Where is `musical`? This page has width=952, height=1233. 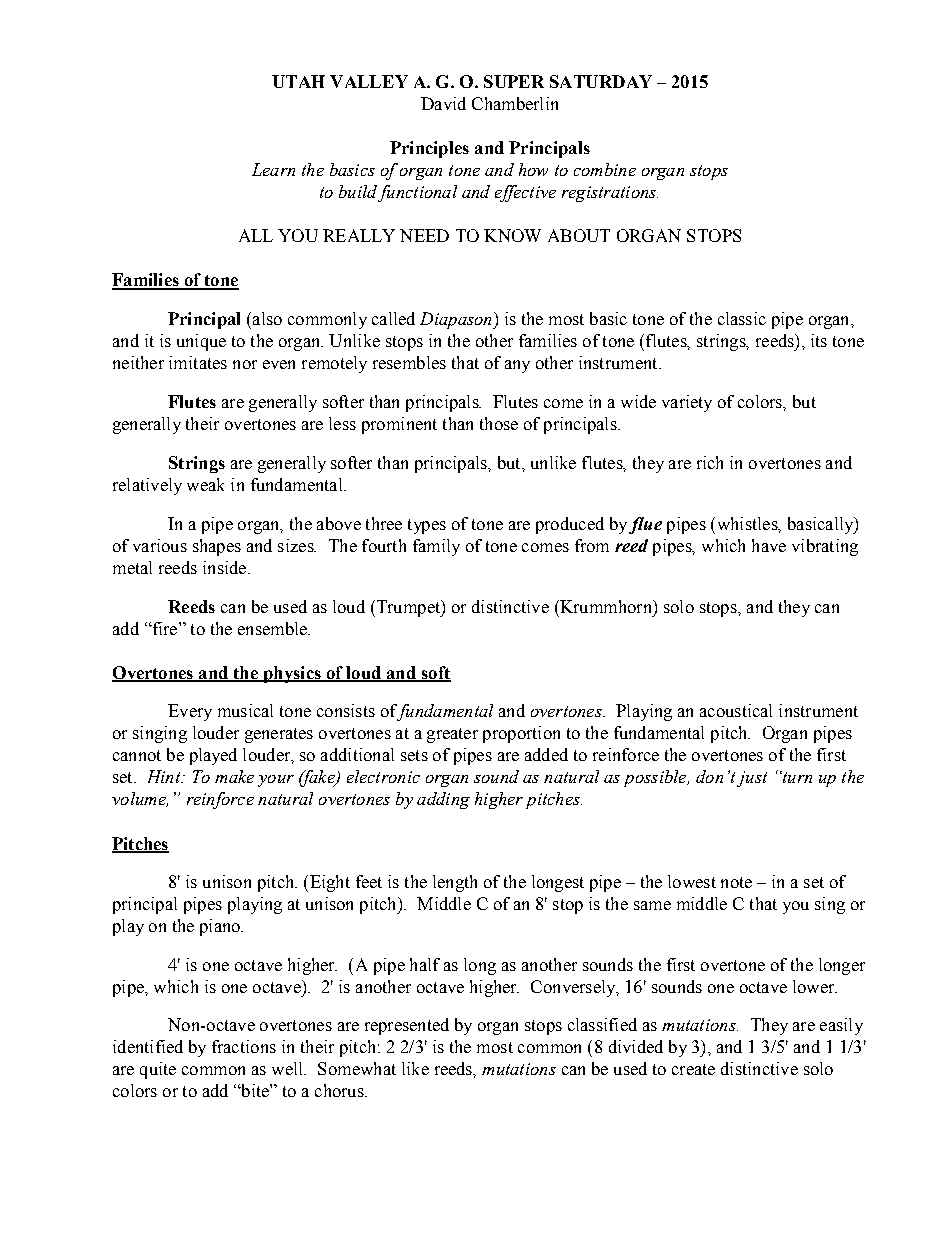 musical is located at coordinates (245, 710).
